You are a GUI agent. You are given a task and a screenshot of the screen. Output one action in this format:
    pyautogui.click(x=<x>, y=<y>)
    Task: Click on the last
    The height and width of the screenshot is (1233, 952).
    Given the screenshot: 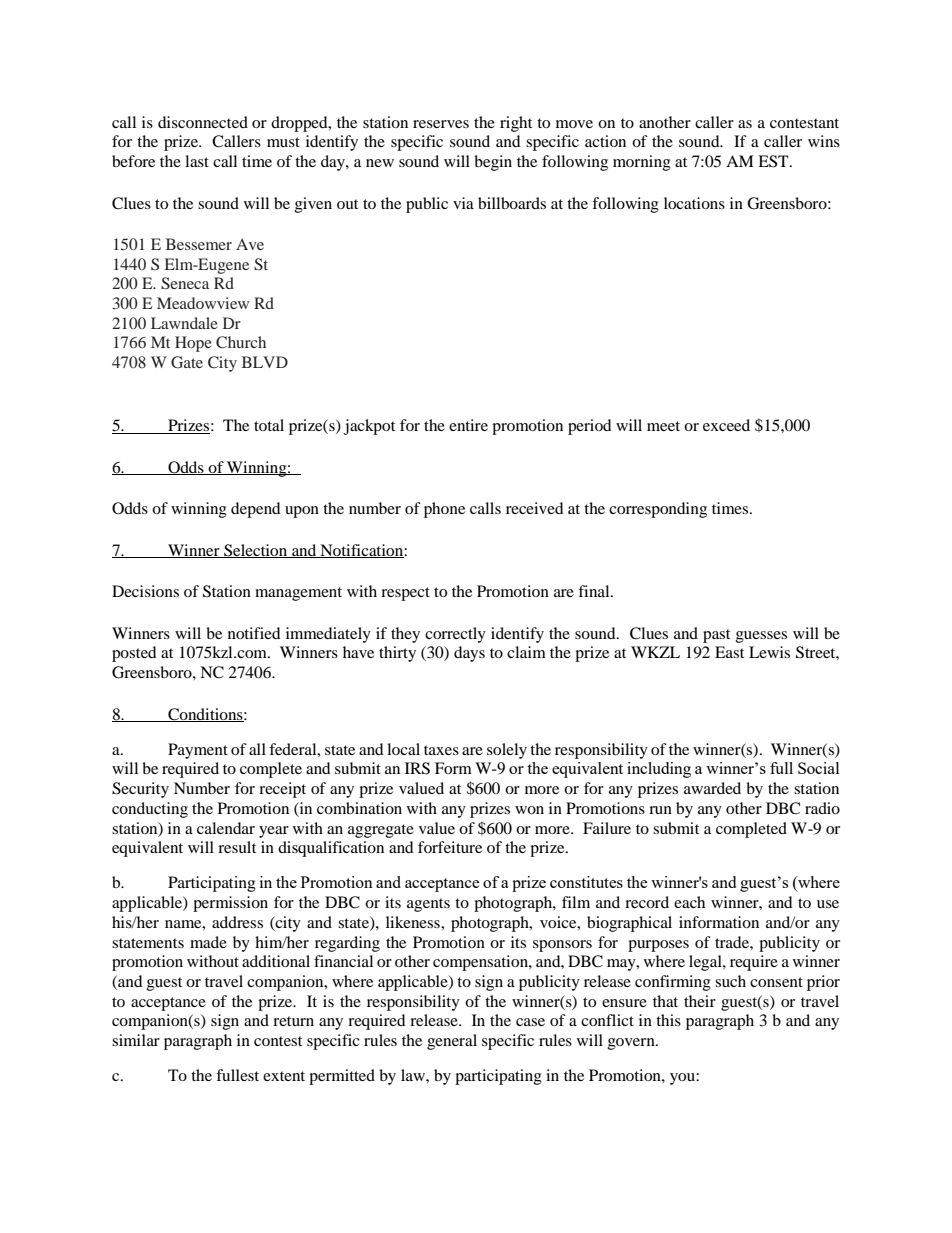 What is the action you would take?
    pyautogui.click(x=197, y=161)
